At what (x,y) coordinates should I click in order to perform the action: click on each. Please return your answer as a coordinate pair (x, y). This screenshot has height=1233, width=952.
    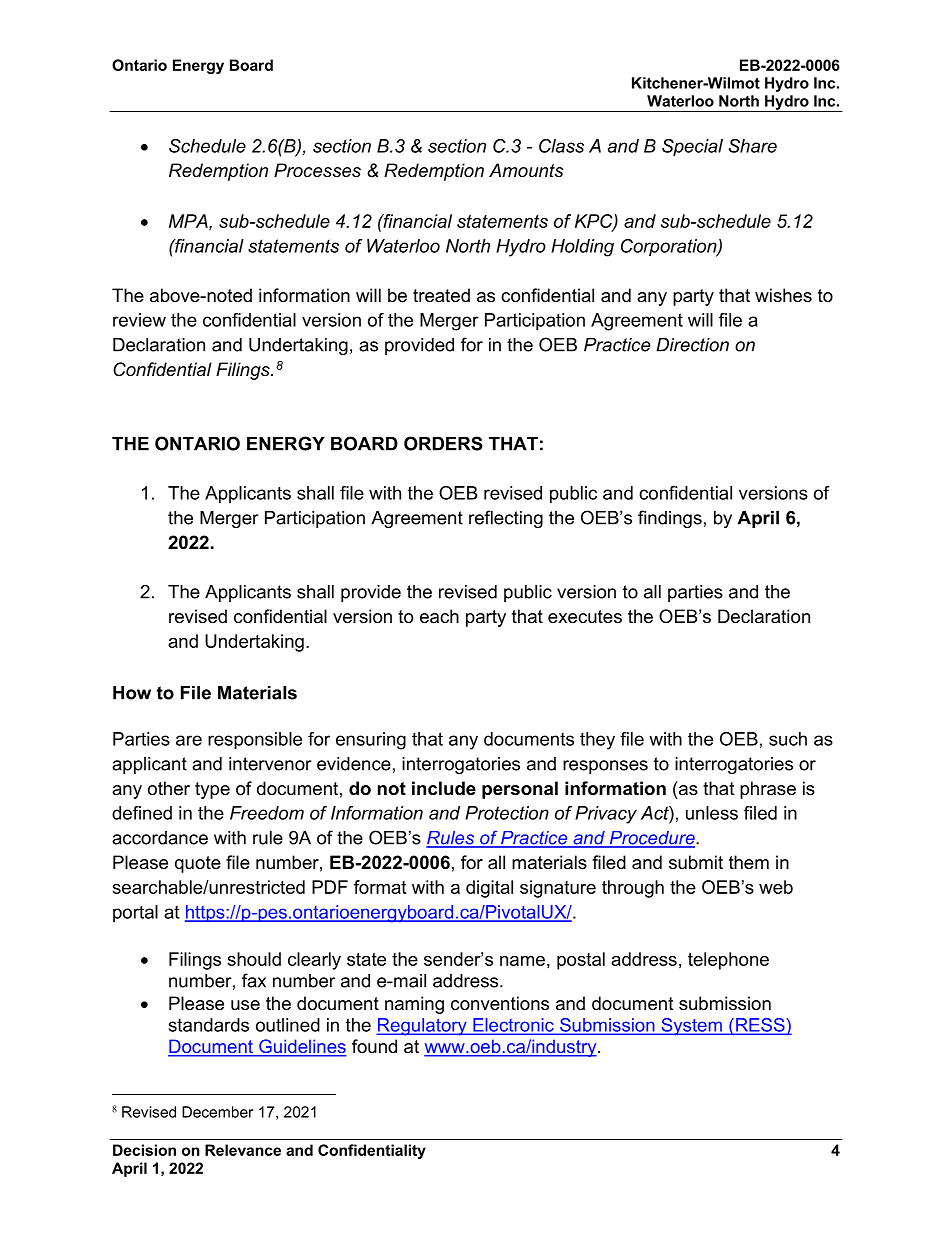
    Looking at the image, I should click on (439, 616).
